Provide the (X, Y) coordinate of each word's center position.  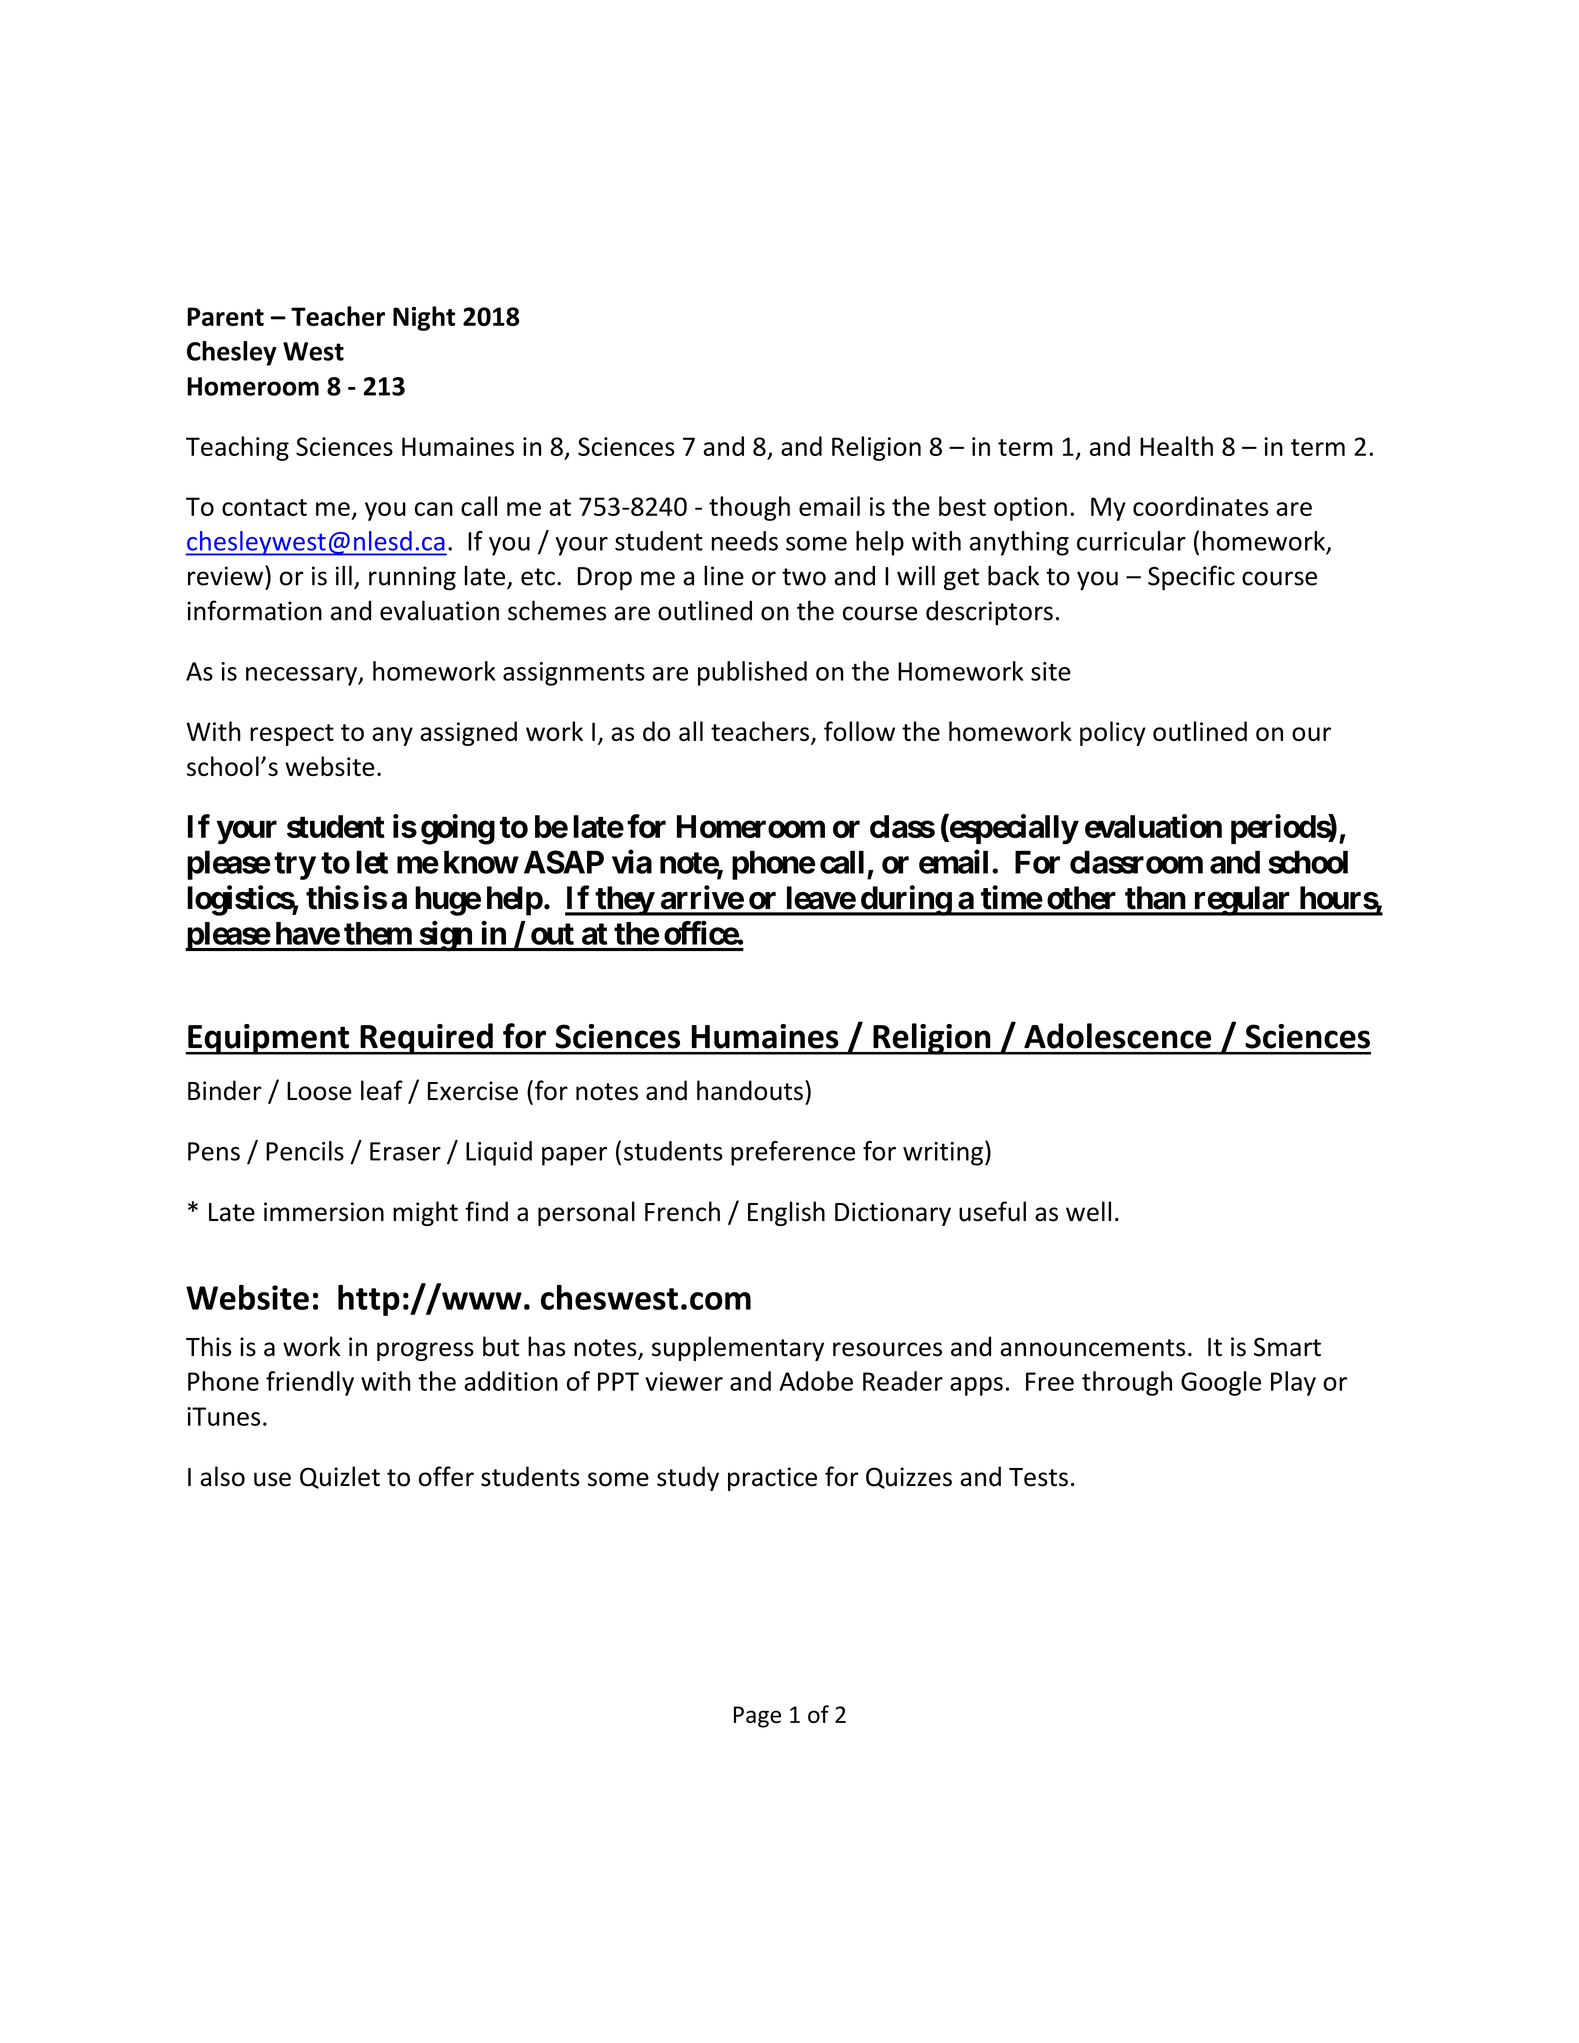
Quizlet (340, 1477)
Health (1176, 446)
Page (757, 1717)
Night (424, 318)
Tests (1038, 1477)
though (749, 508)
